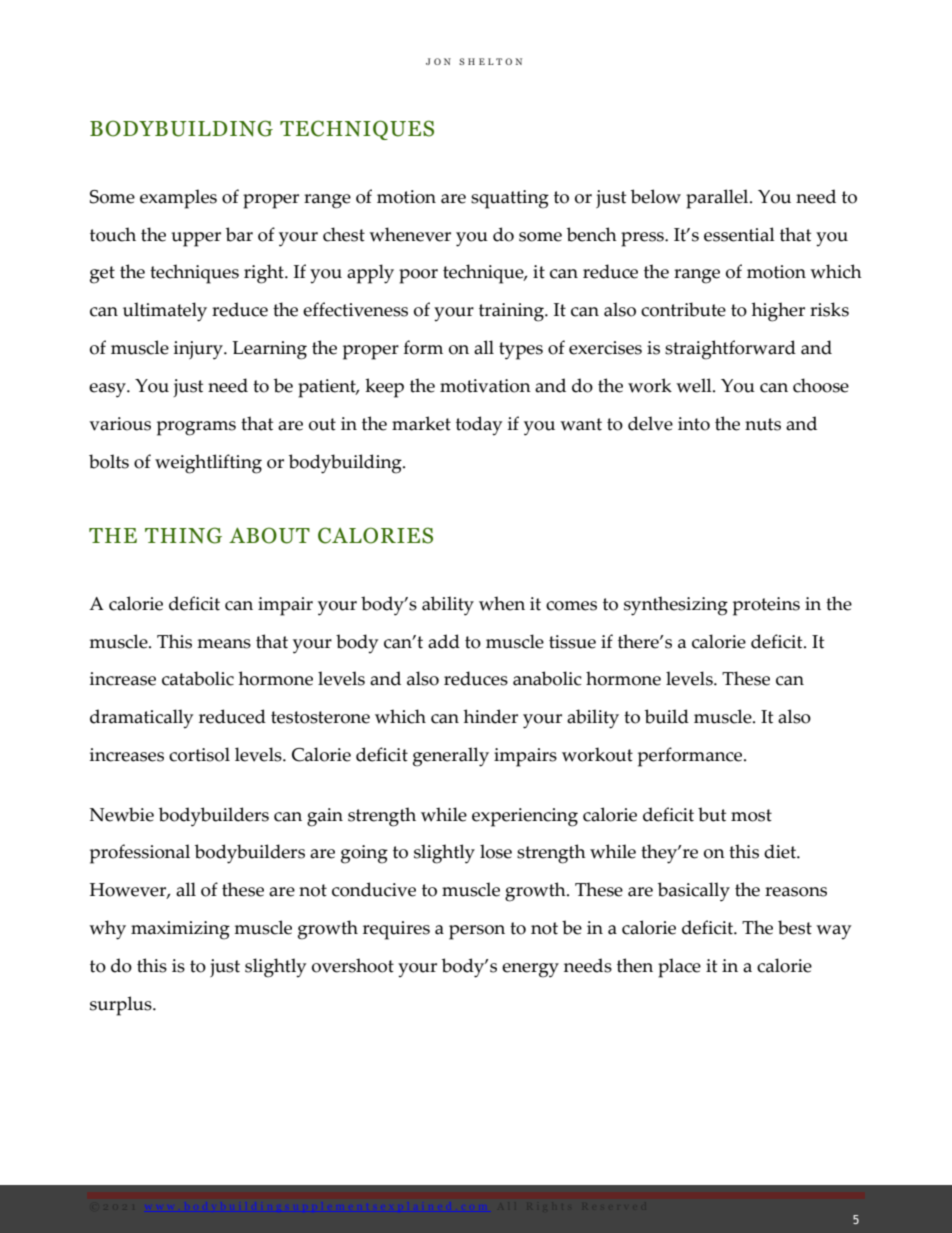  What do you see at coordinates (224, 644) in the screenshot?
I see `means` at bounding box center [224, 644].
